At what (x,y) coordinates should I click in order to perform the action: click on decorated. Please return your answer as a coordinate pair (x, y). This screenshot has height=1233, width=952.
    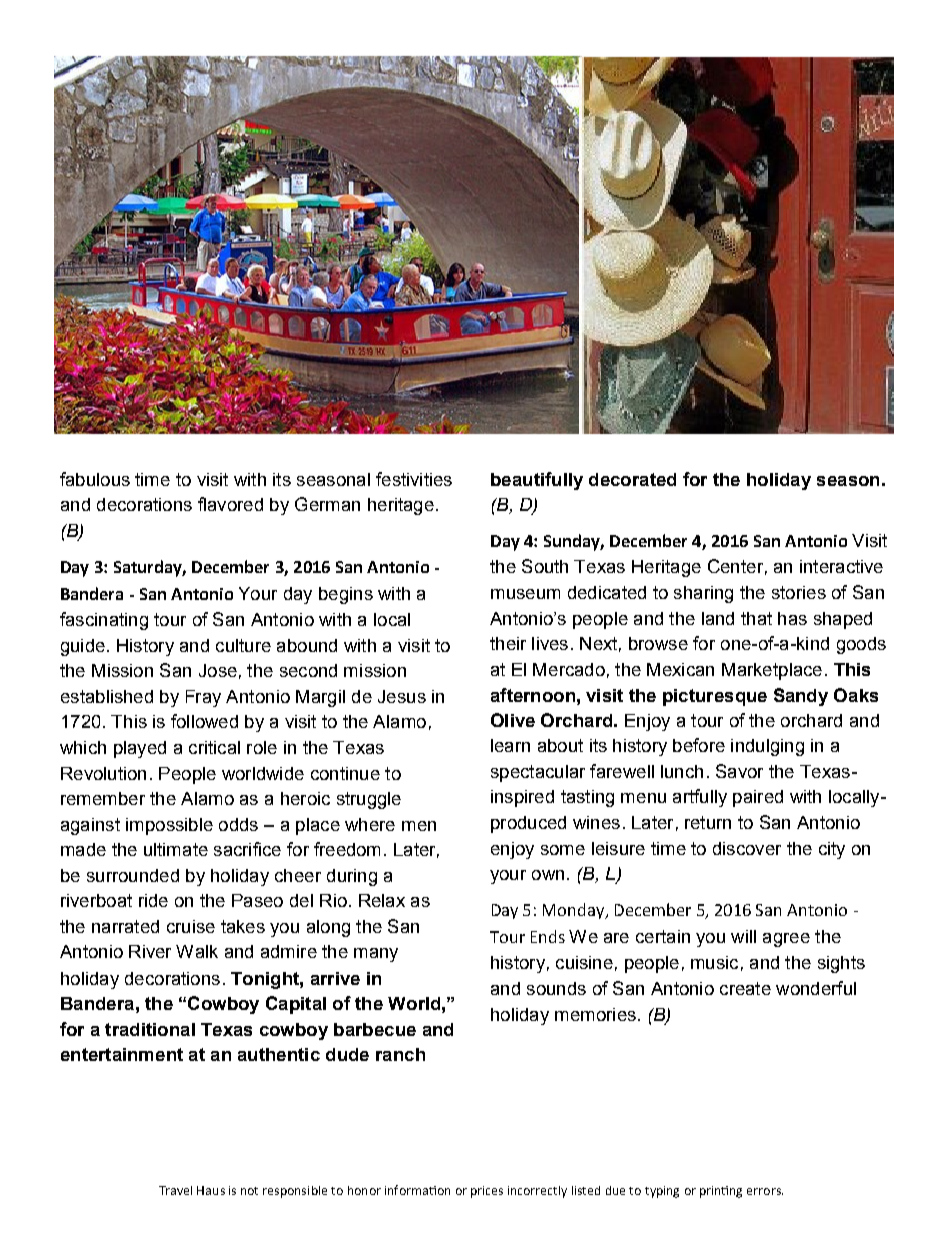
    Looking at the image, I should click on (632, 479).
